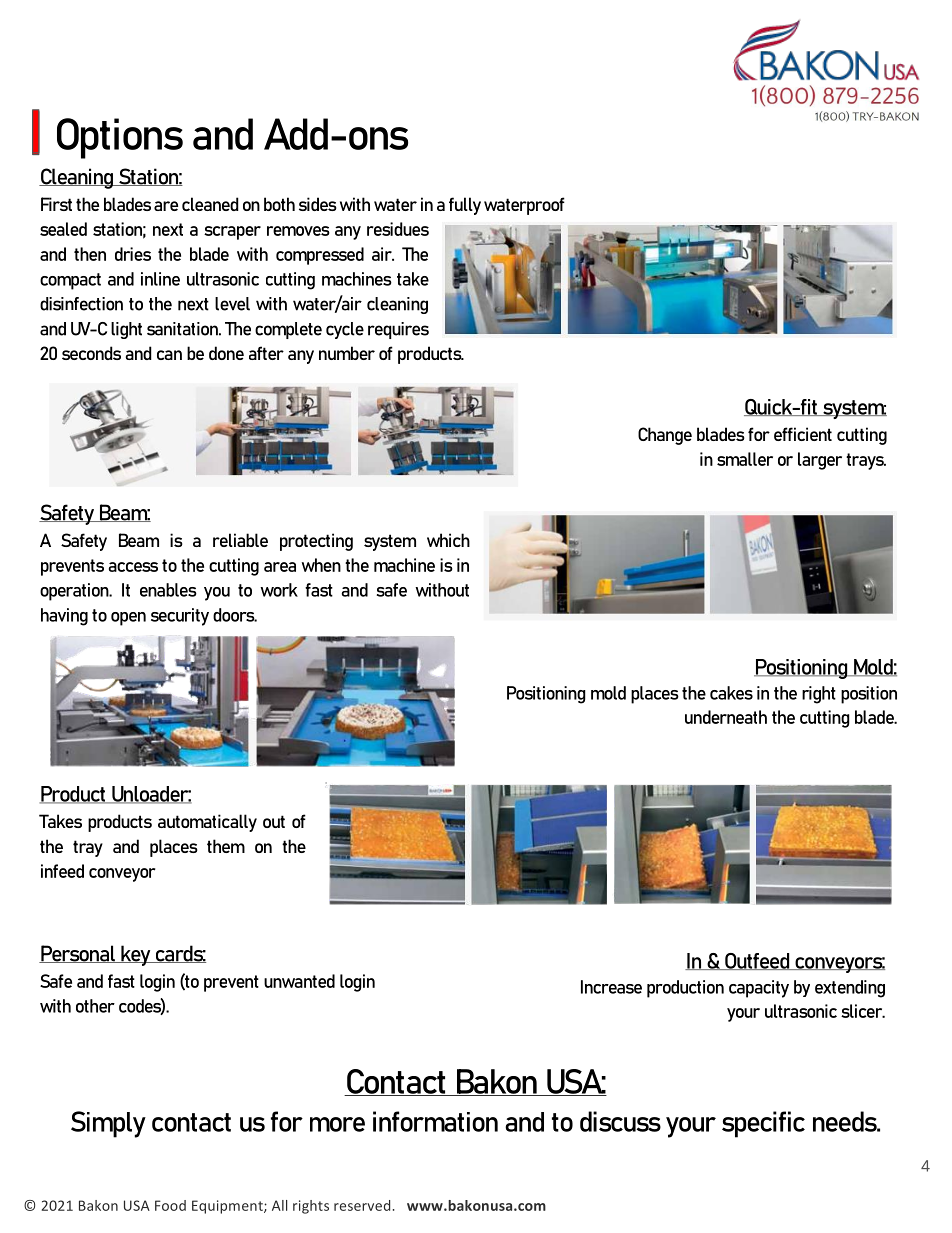 The image size is (952, 1233). I want to click on residues, so click(398, 229).
